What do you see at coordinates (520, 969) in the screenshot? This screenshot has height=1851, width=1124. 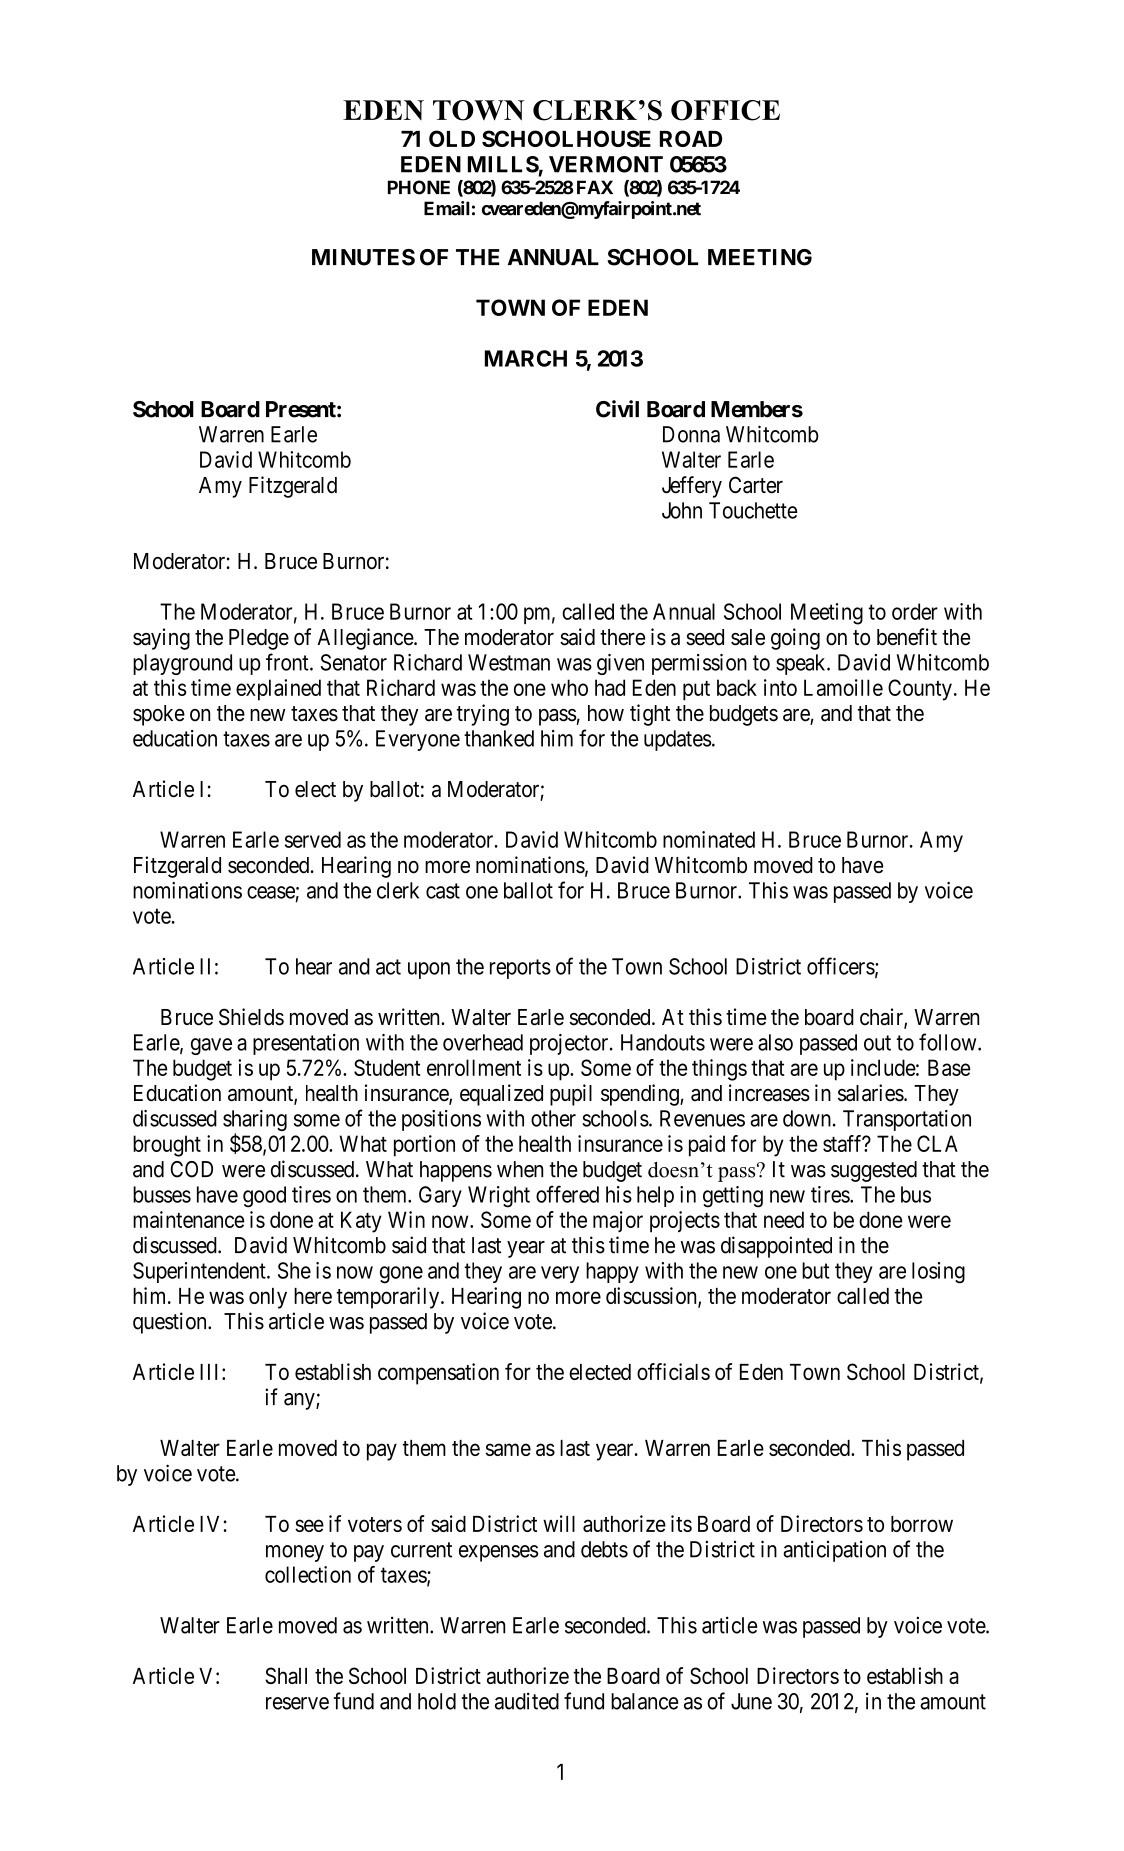 I see `reports` at bounding box center [520, 969].
